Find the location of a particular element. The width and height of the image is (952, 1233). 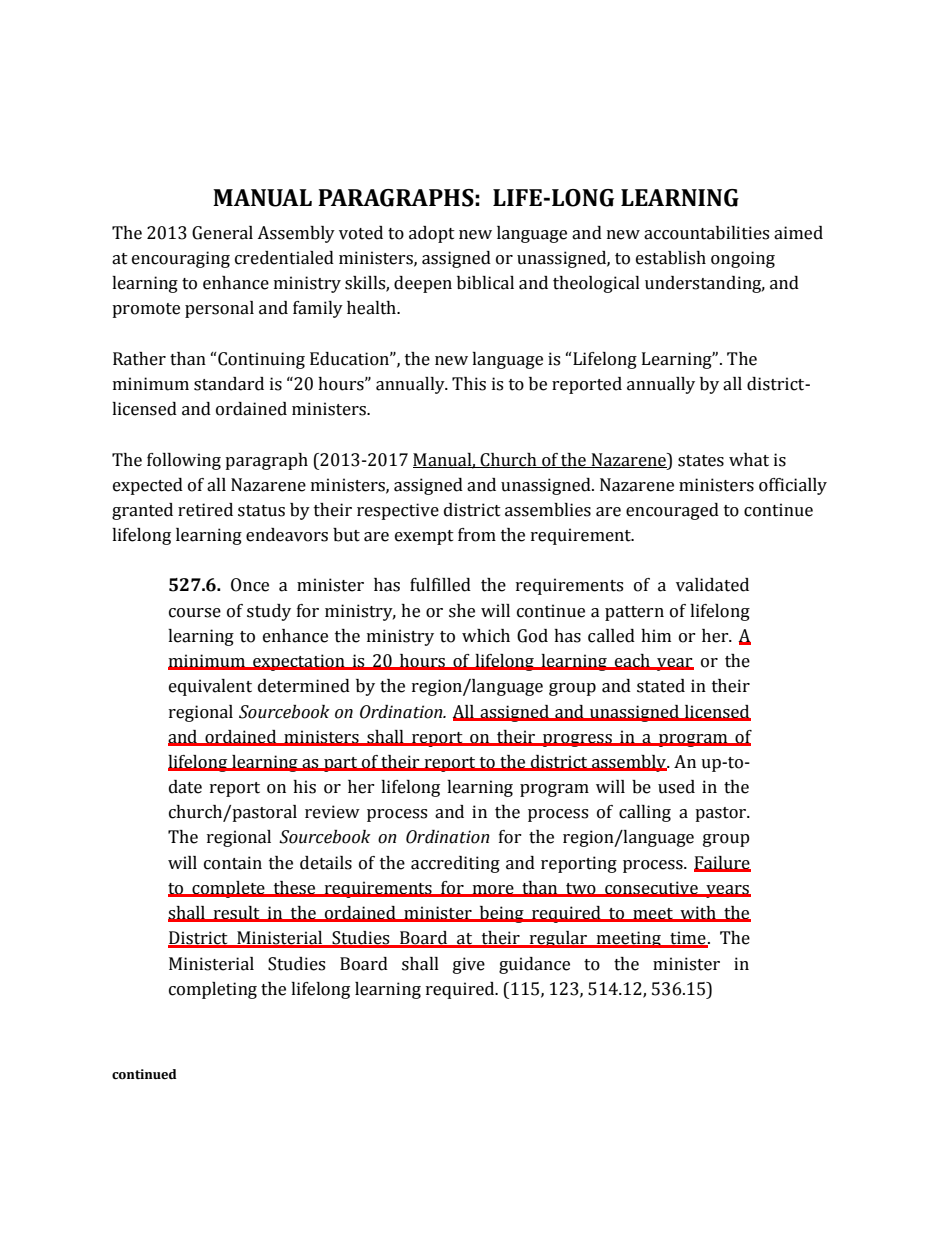

him is located at coordinates (656, 635).
